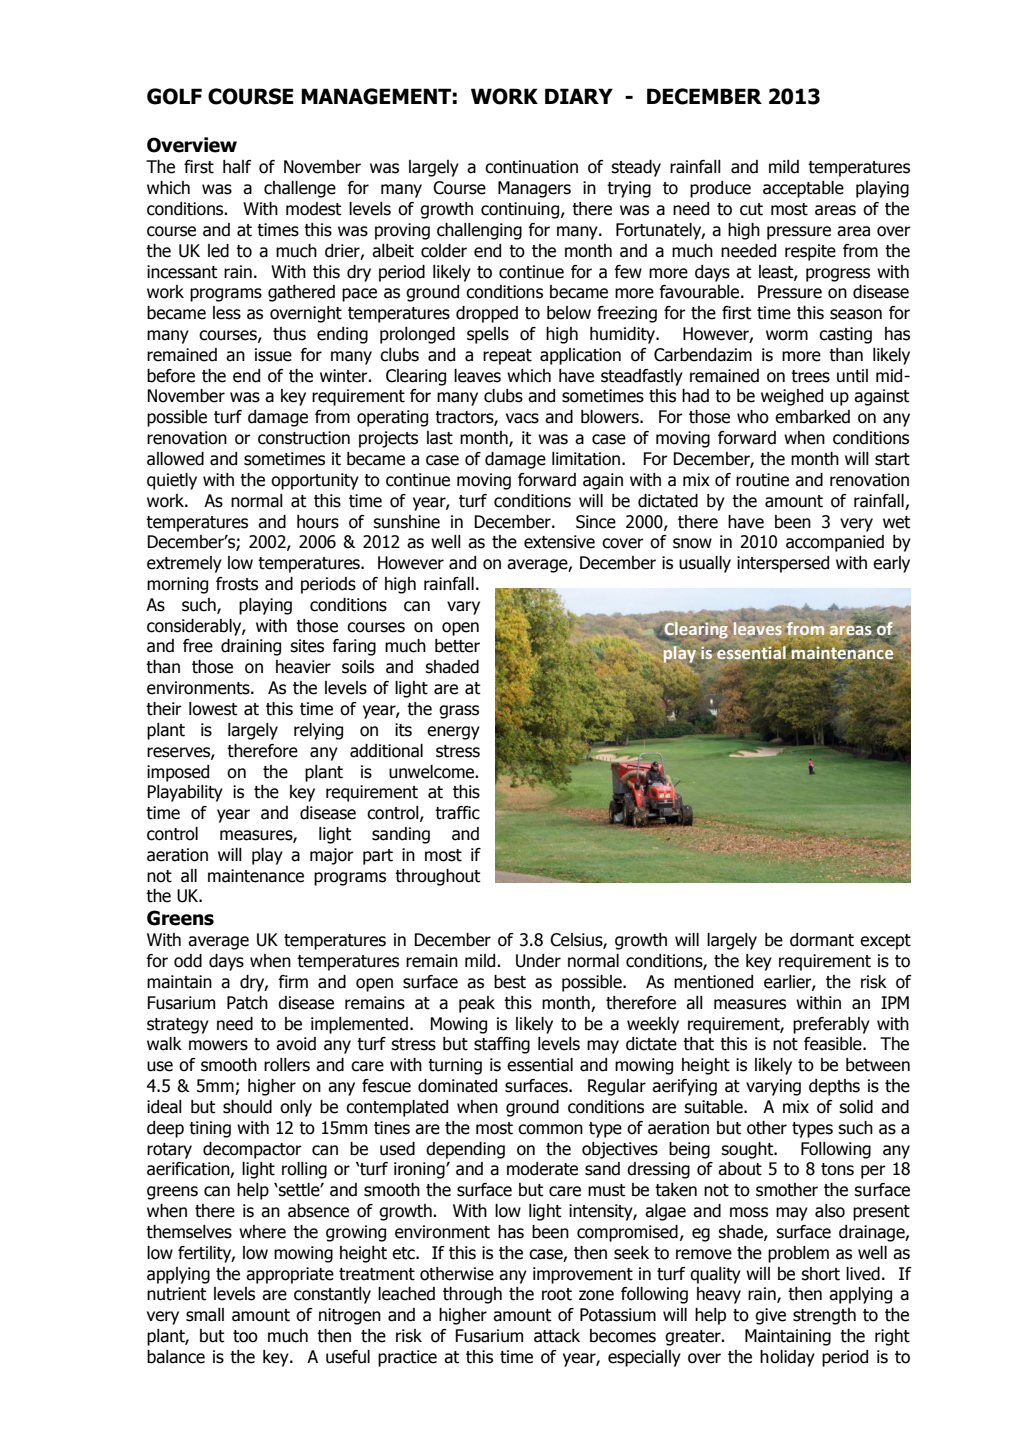  I want to click on too, so click(245, 1336).
